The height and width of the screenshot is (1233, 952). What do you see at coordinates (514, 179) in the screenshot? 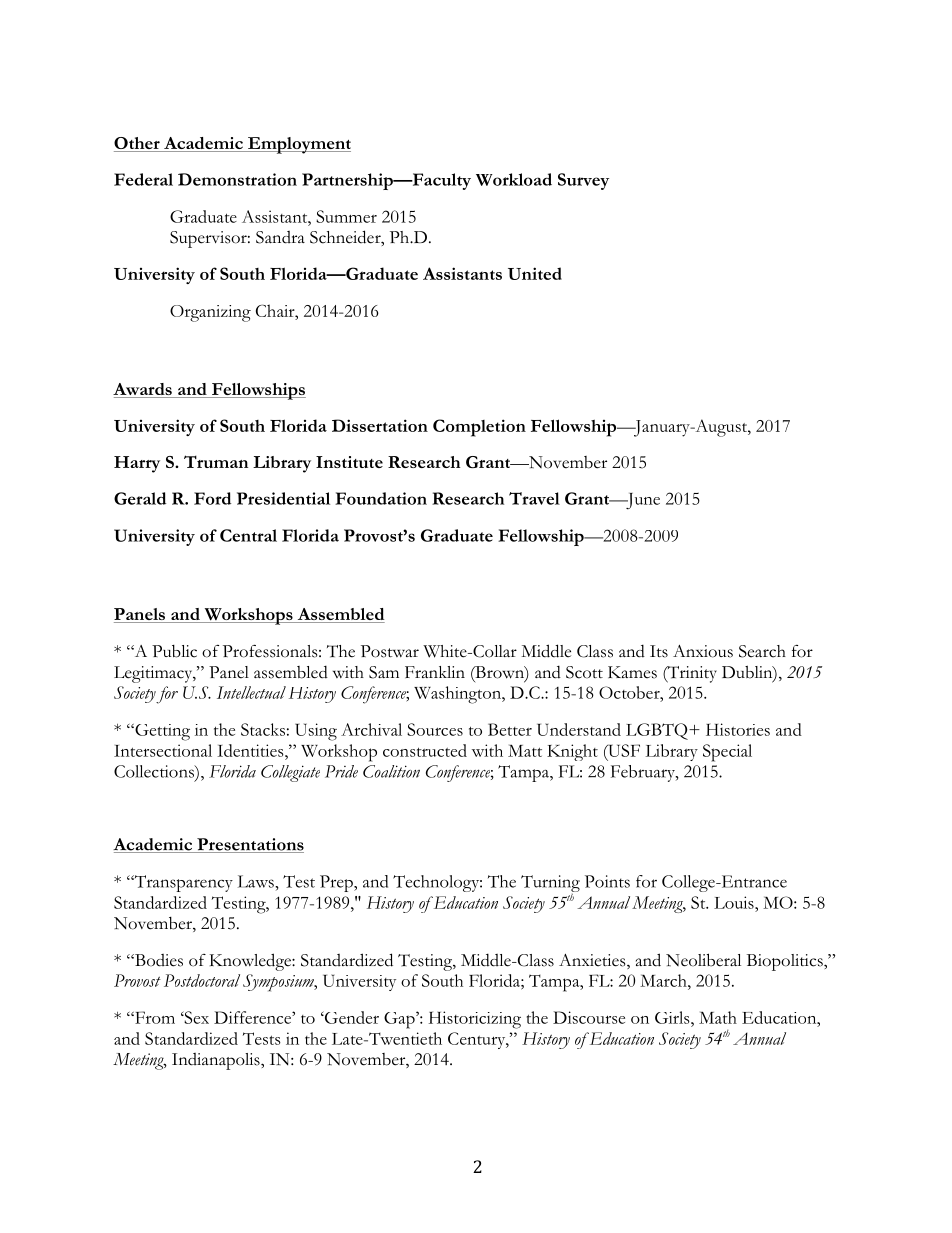
I see `Workload` at bounding box center [514, 179].
